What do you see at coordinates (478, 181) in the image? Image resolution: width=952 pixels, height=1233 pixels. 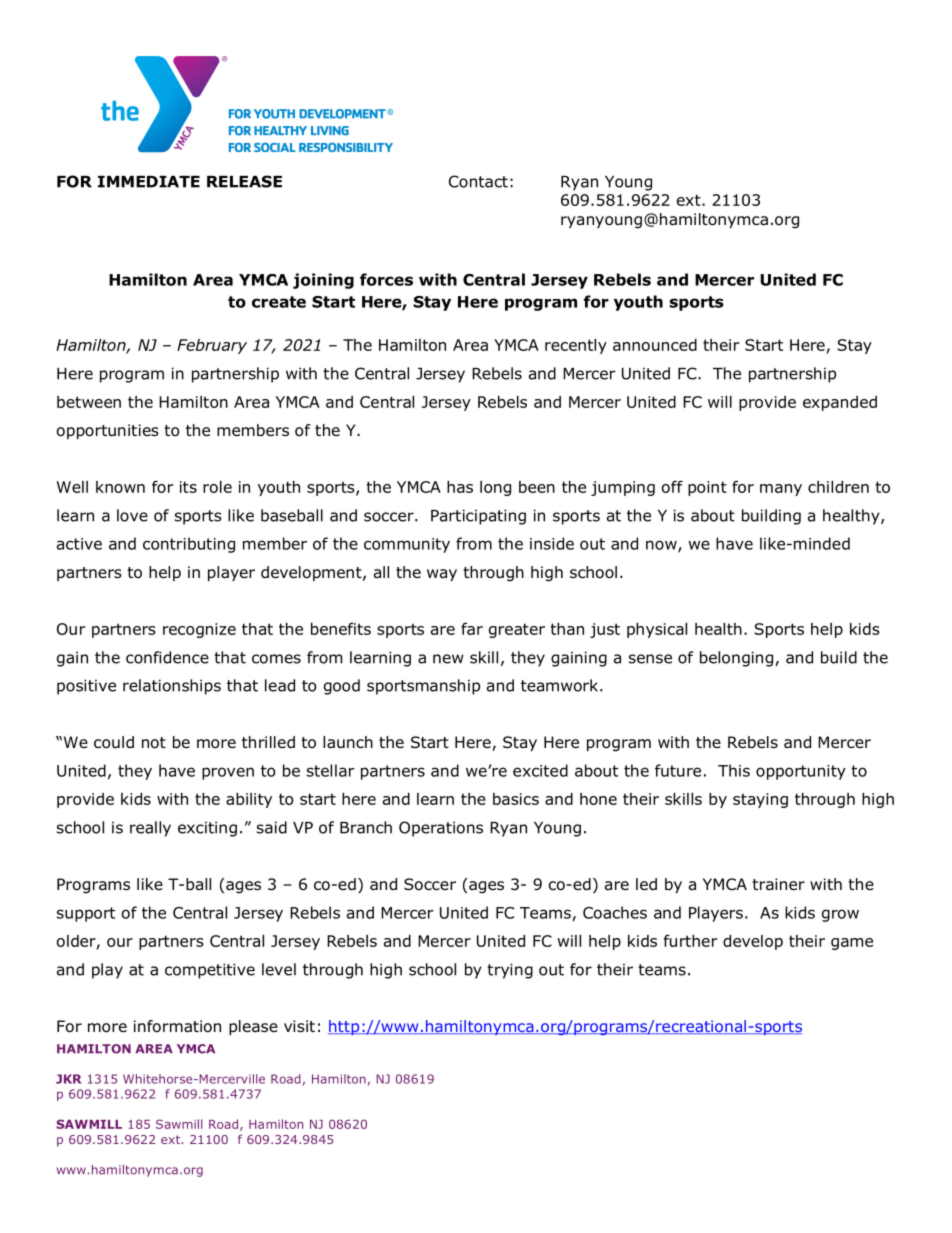 I see `Contact` at bounding box center [478, 181].
